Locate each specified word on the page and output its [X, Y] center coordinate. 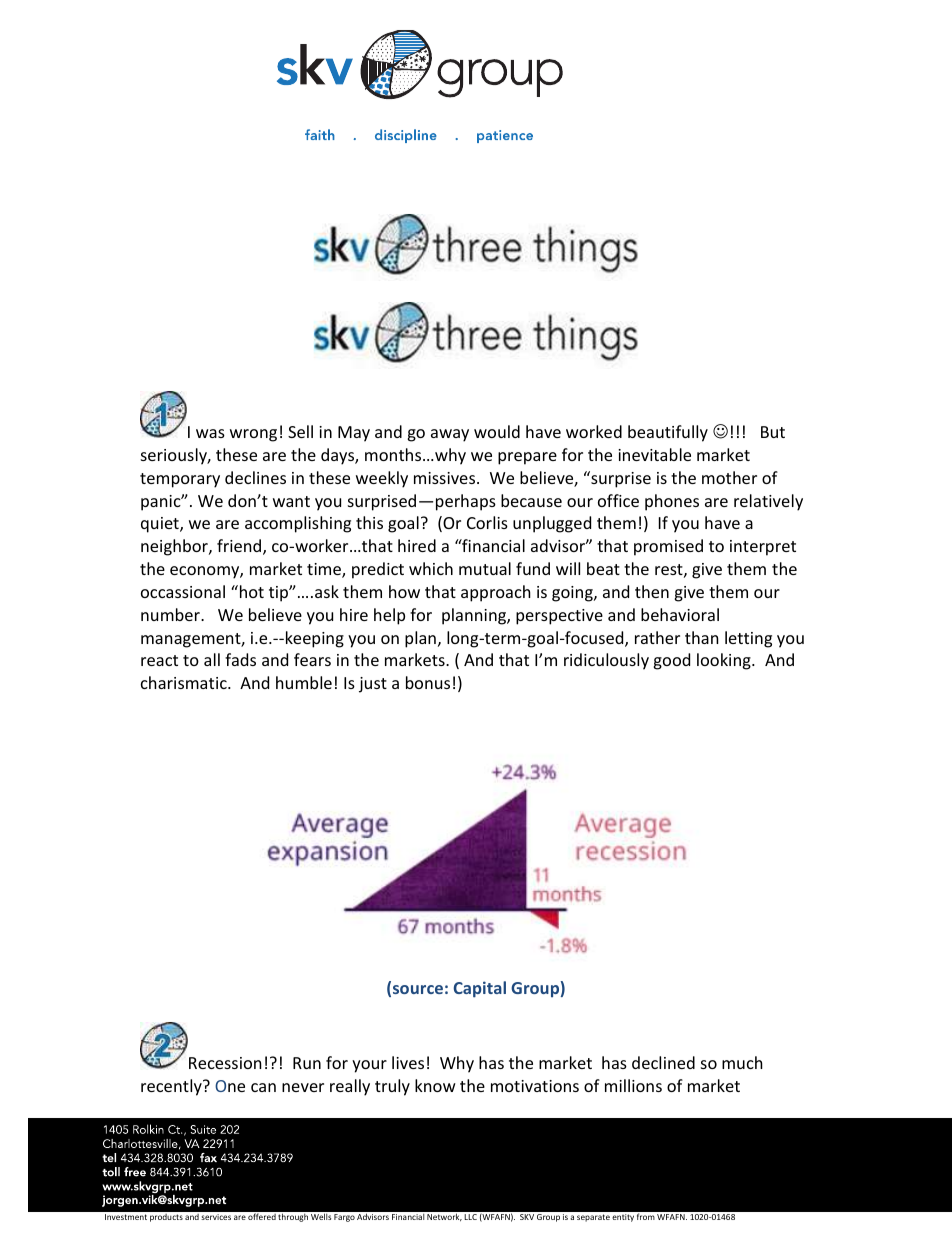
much [742, 1062]
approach [496, 593]
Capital [480, 989]
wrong [253, 435]
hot [250, 591]
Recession [225, 1063]
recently [172, 1087]
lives [408, 1062]
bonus [428, 682]
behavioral [680, 614]
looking [725, 661]
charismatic [185, 682]
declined [663, 1062]
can [263, 1087]
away [450, 435]
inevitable [654, 454]
